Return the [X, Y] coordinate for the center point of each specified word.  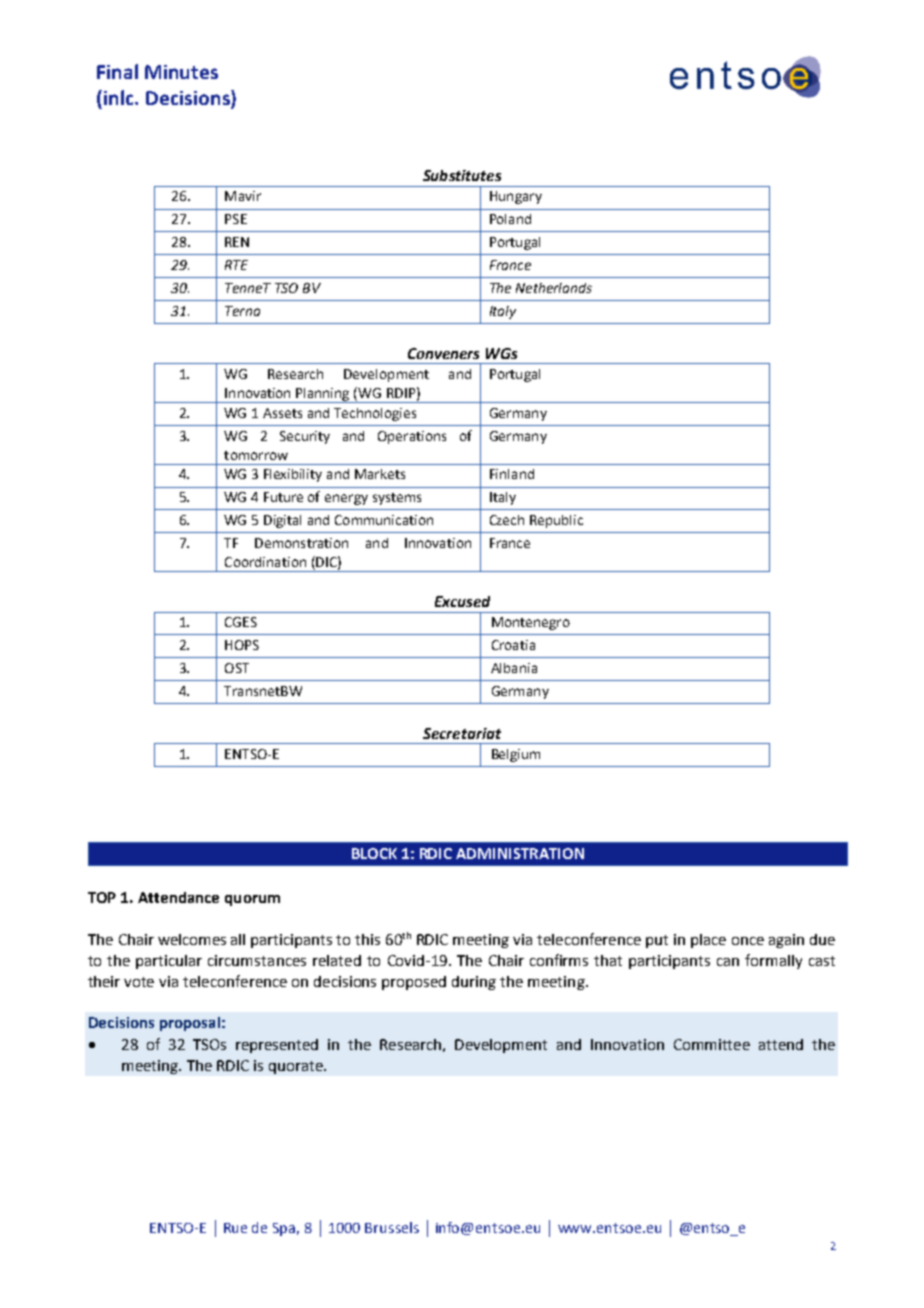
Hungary [516, 197]
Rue [235, 1228]
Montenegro [531, 623]
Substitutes [462, 175]
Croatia [513, 645]
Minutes [181, 72]
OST [237, 668]
